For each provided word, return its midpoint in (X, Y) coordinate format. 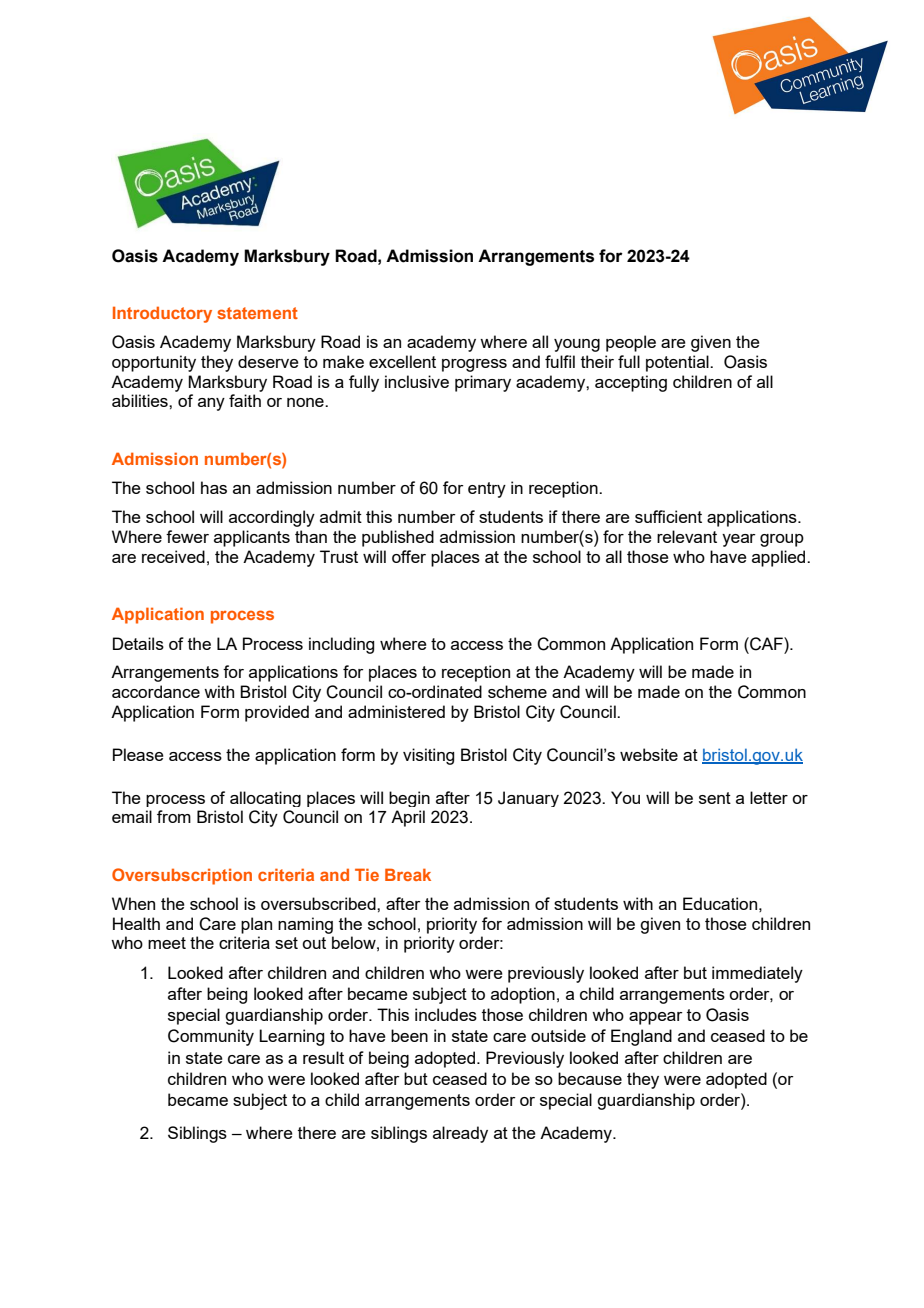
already (460, 1134)
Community (211, 1037)
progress (474, 365)
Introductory (162, 314)
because (590, 1078)
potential (678, 363)
